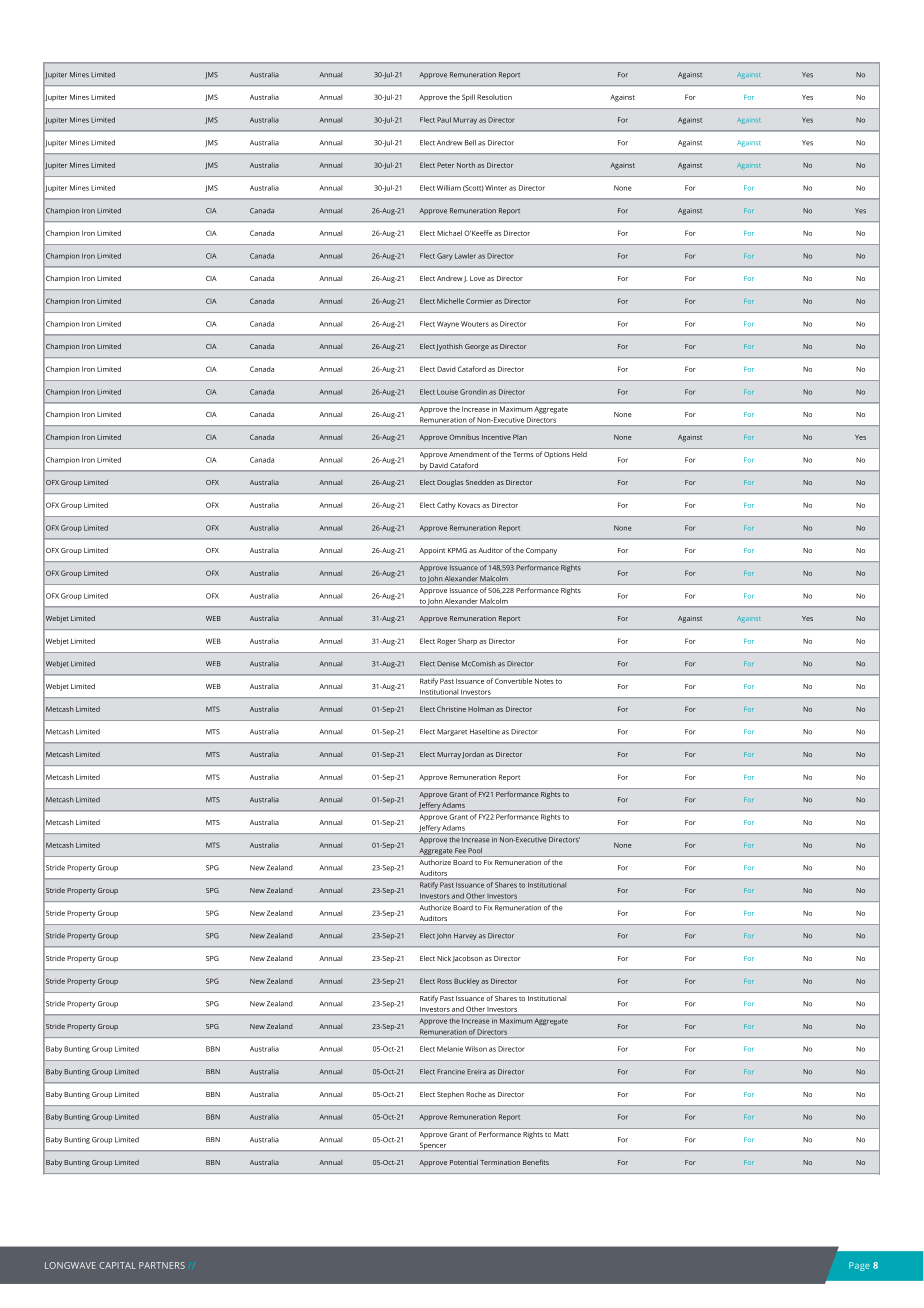 The width and height of the document is (924, 1308). What do you see at coordinates (162, 1265) in the document?
I see `PARTNERS` at bounding box center [162, 1265].
